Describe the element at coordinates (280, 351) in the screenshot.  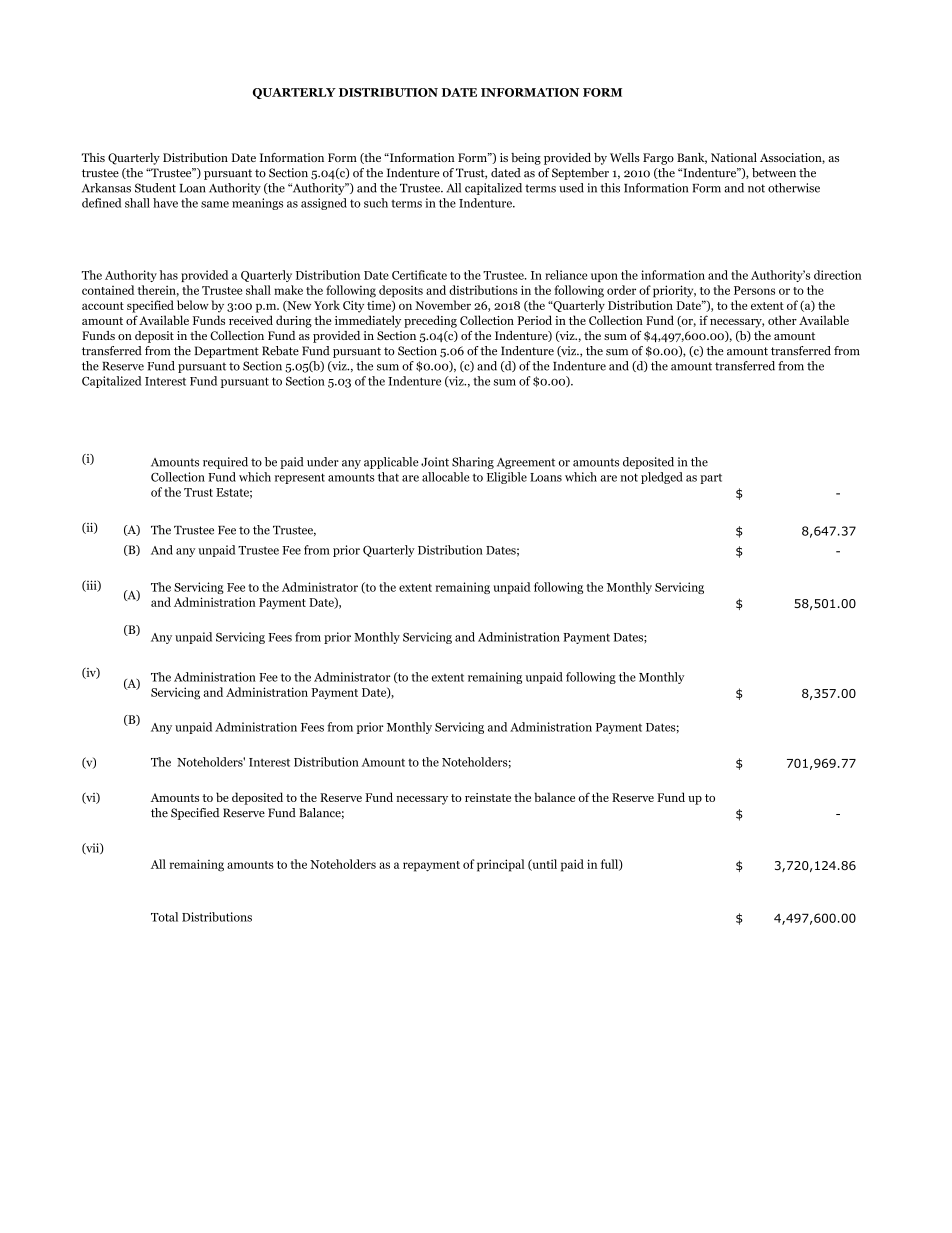
I see `Rebate` at that location.
